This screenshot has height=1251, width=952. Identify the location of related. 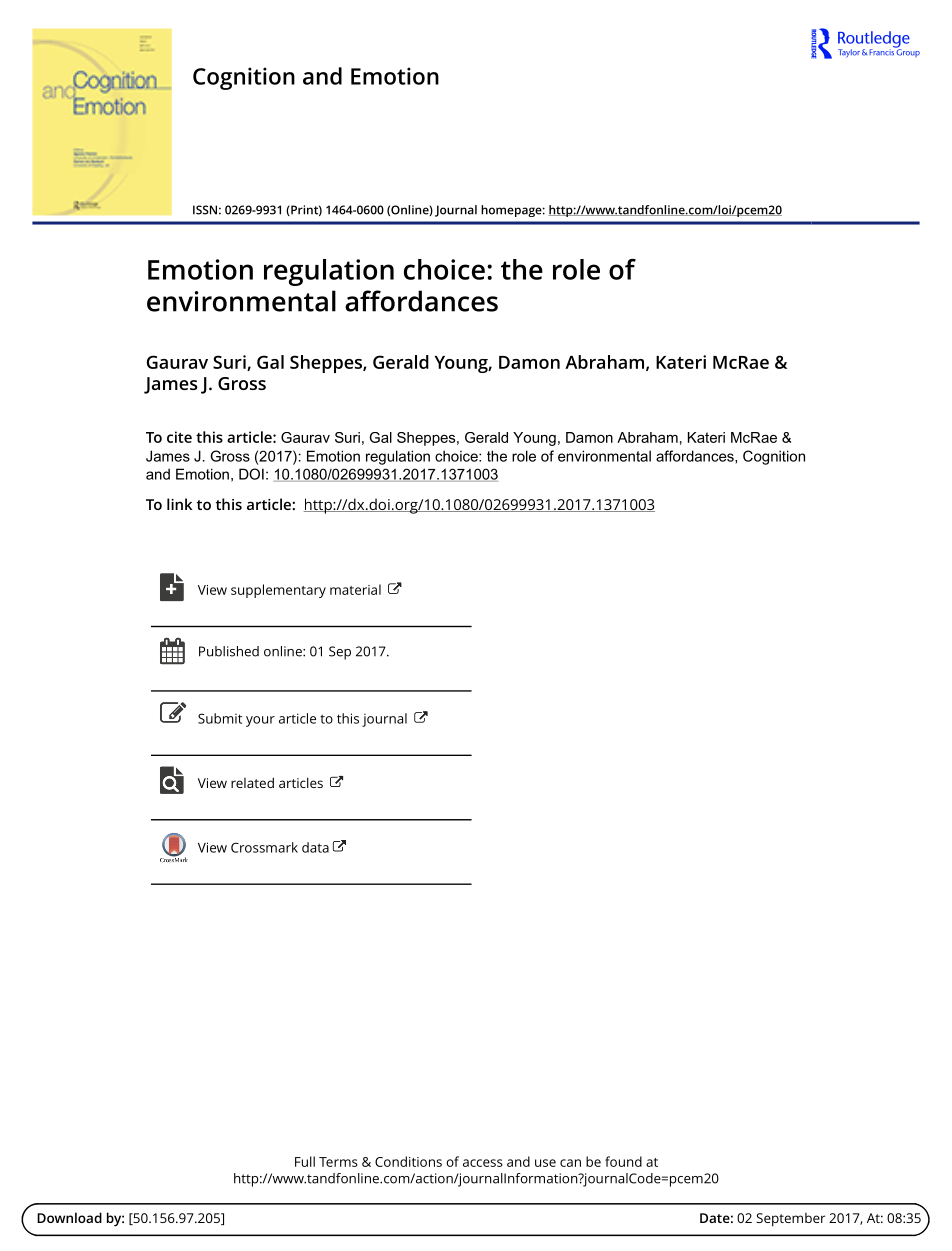
(252, 782).
